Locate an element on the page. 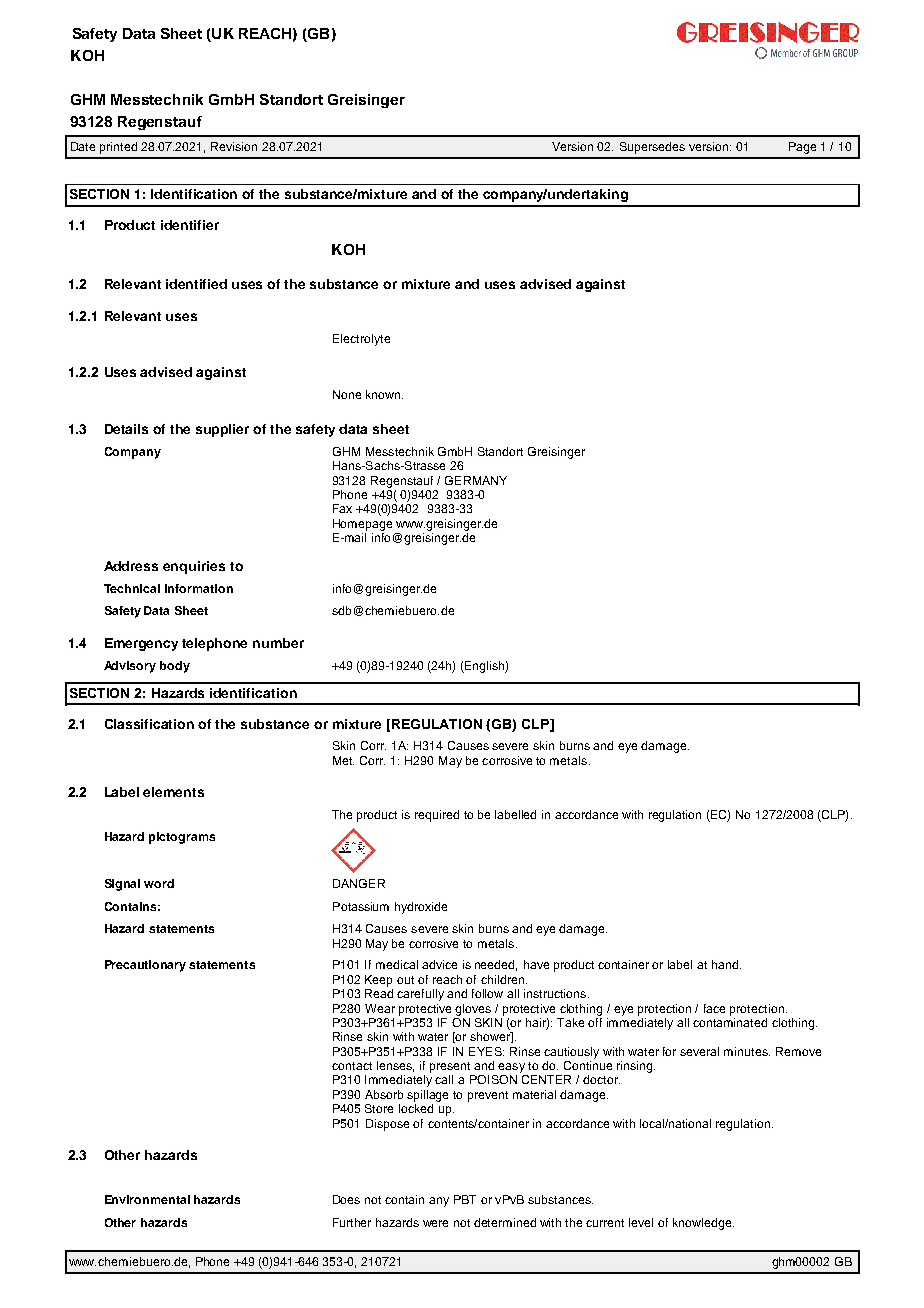 This page has height=1308, width=924. identifier is located at coordinates (190, 225).
